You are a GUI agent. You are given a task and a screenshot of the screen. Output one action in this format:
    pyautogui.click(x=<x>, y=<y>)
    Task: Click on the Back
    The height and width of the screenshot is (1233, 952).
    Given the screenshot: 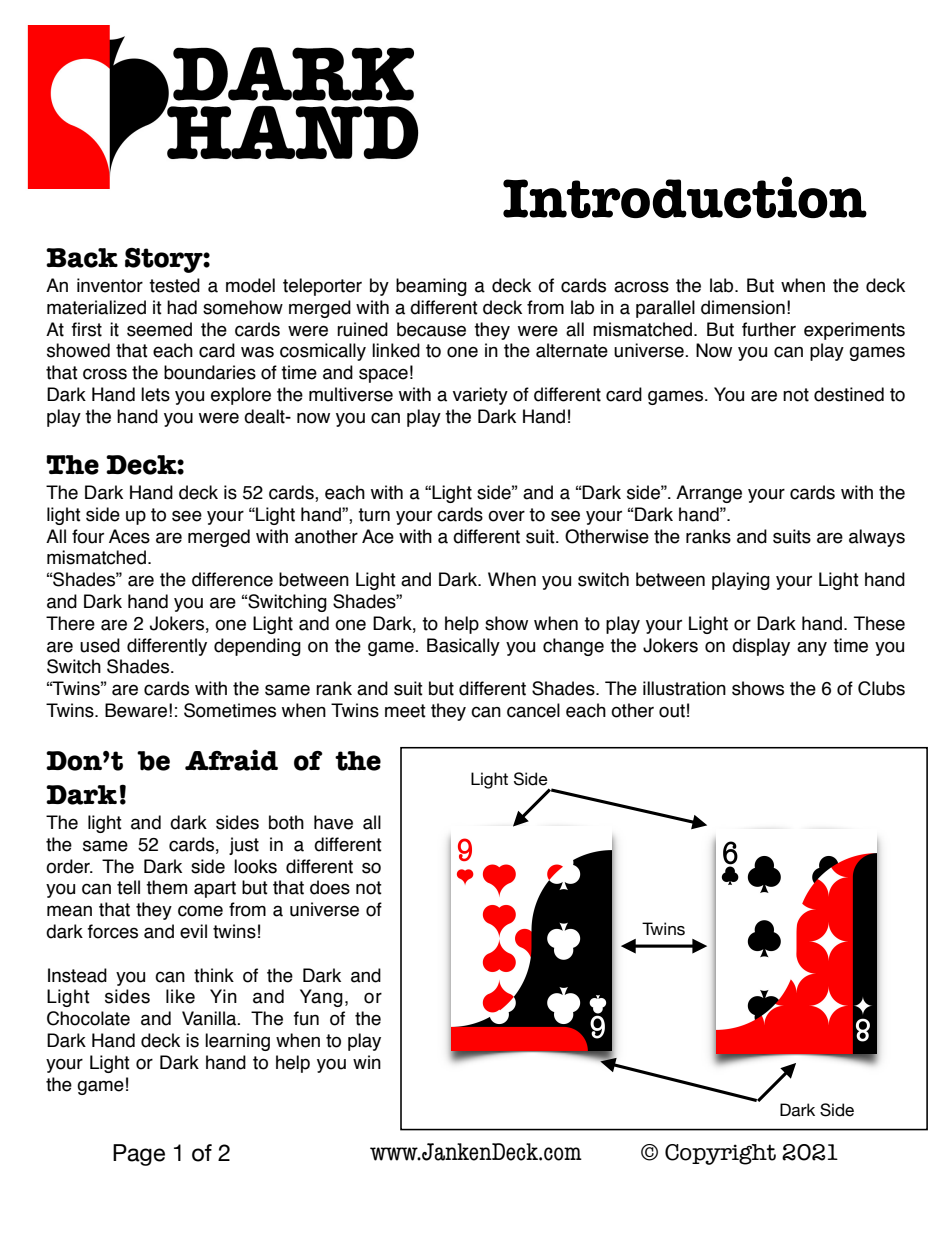 What is the action you would take?
    pyautogui.click(x=82, y=258)
